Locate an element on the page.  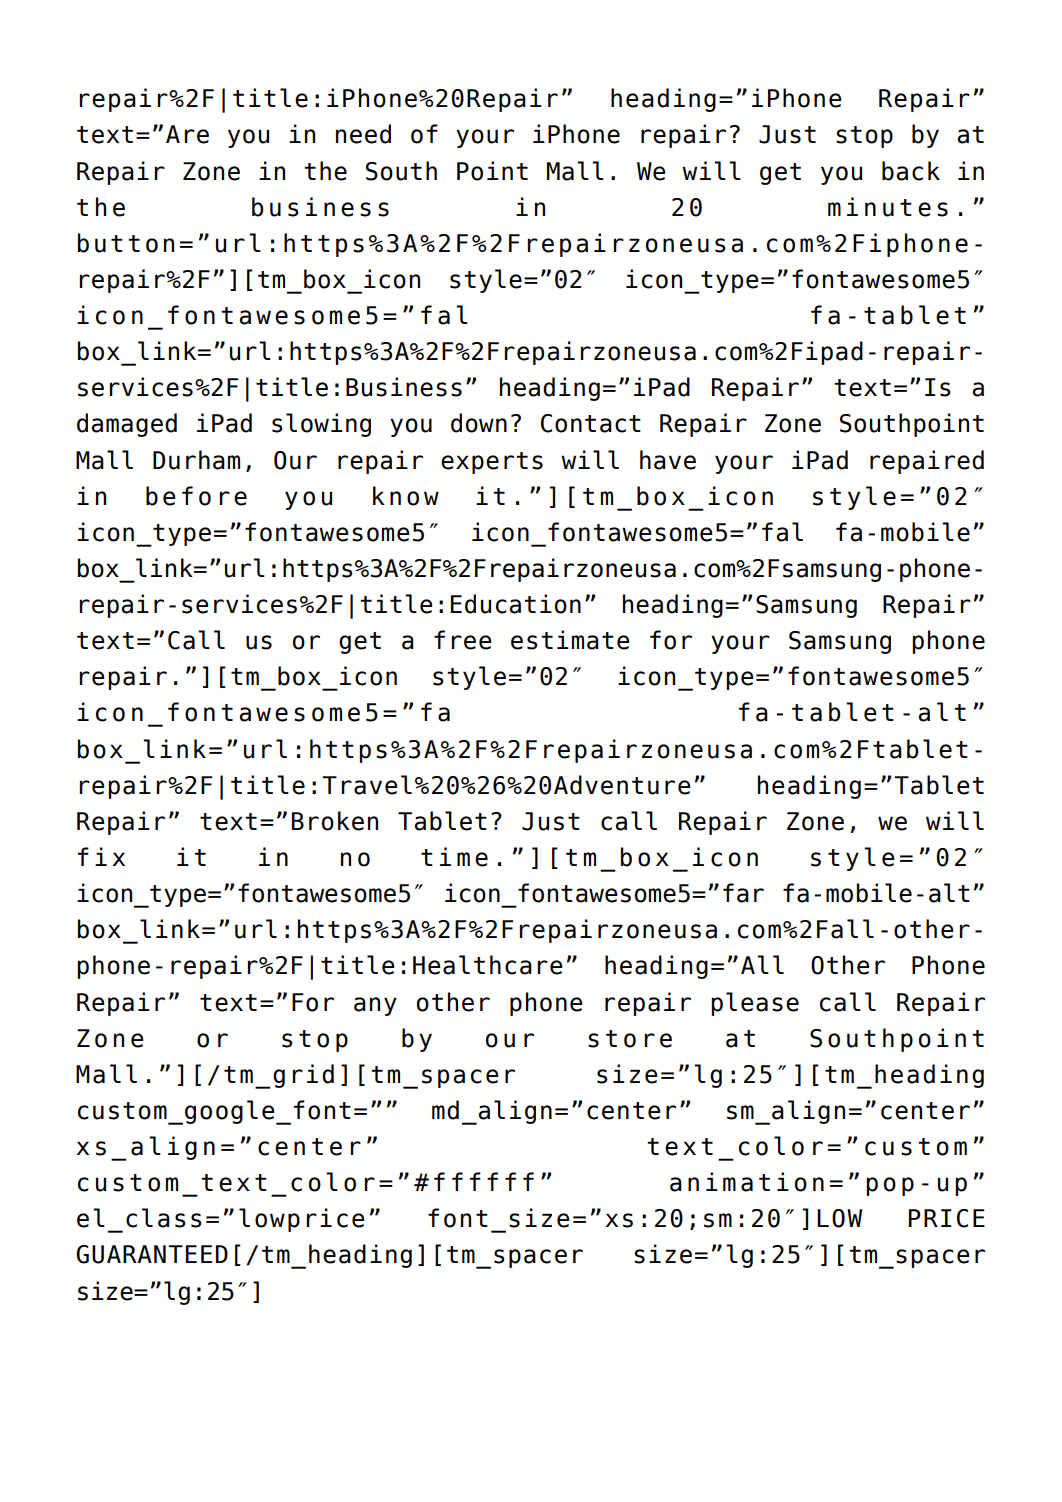
back is located at coordinates (911, 171).
